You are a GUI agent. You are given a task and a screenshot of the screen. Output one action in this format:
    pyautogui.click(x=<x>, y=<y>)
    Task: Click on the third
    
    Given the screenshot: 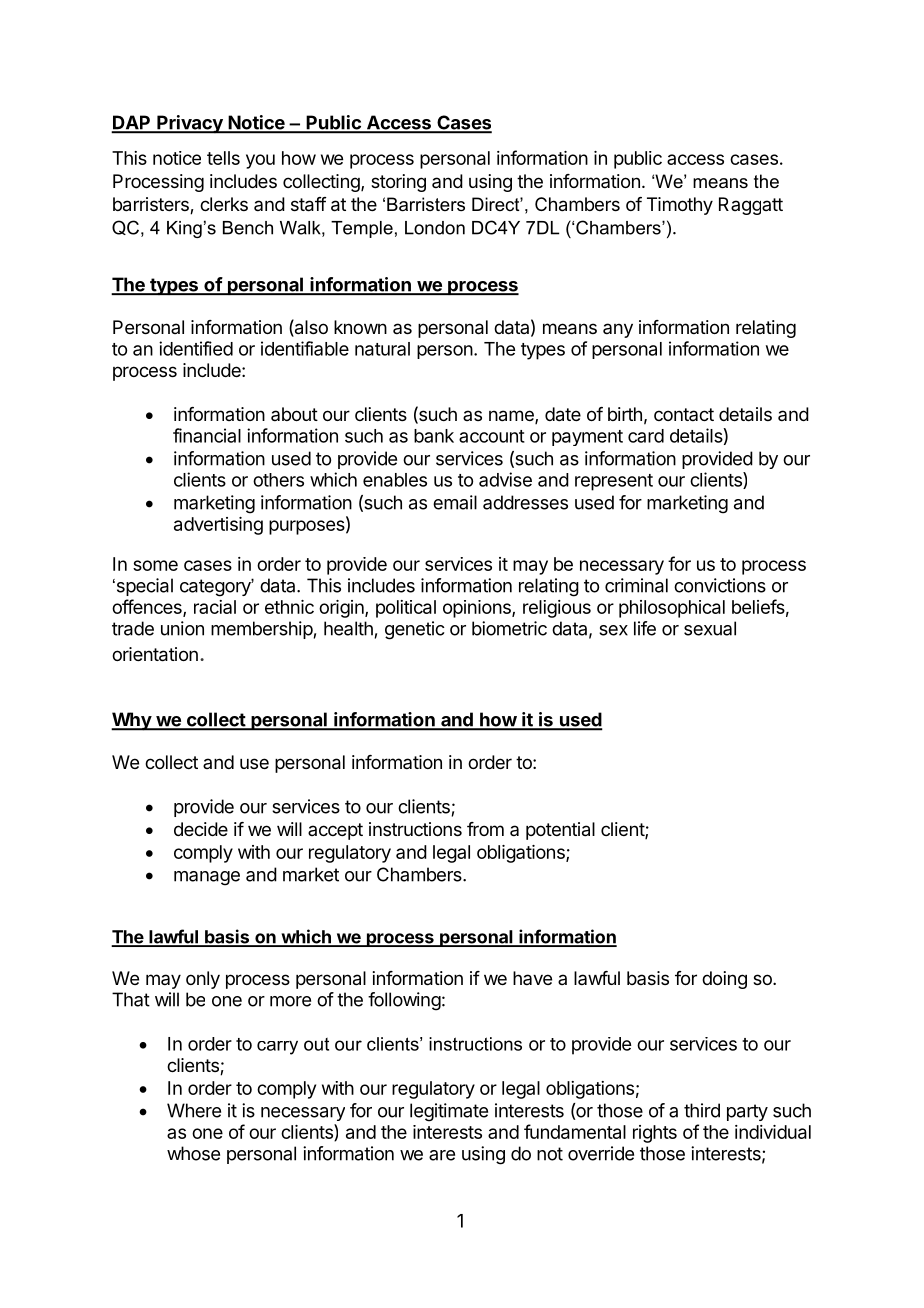 What is the action you would take?
    pyautogui.click(x=702, y=1110)
